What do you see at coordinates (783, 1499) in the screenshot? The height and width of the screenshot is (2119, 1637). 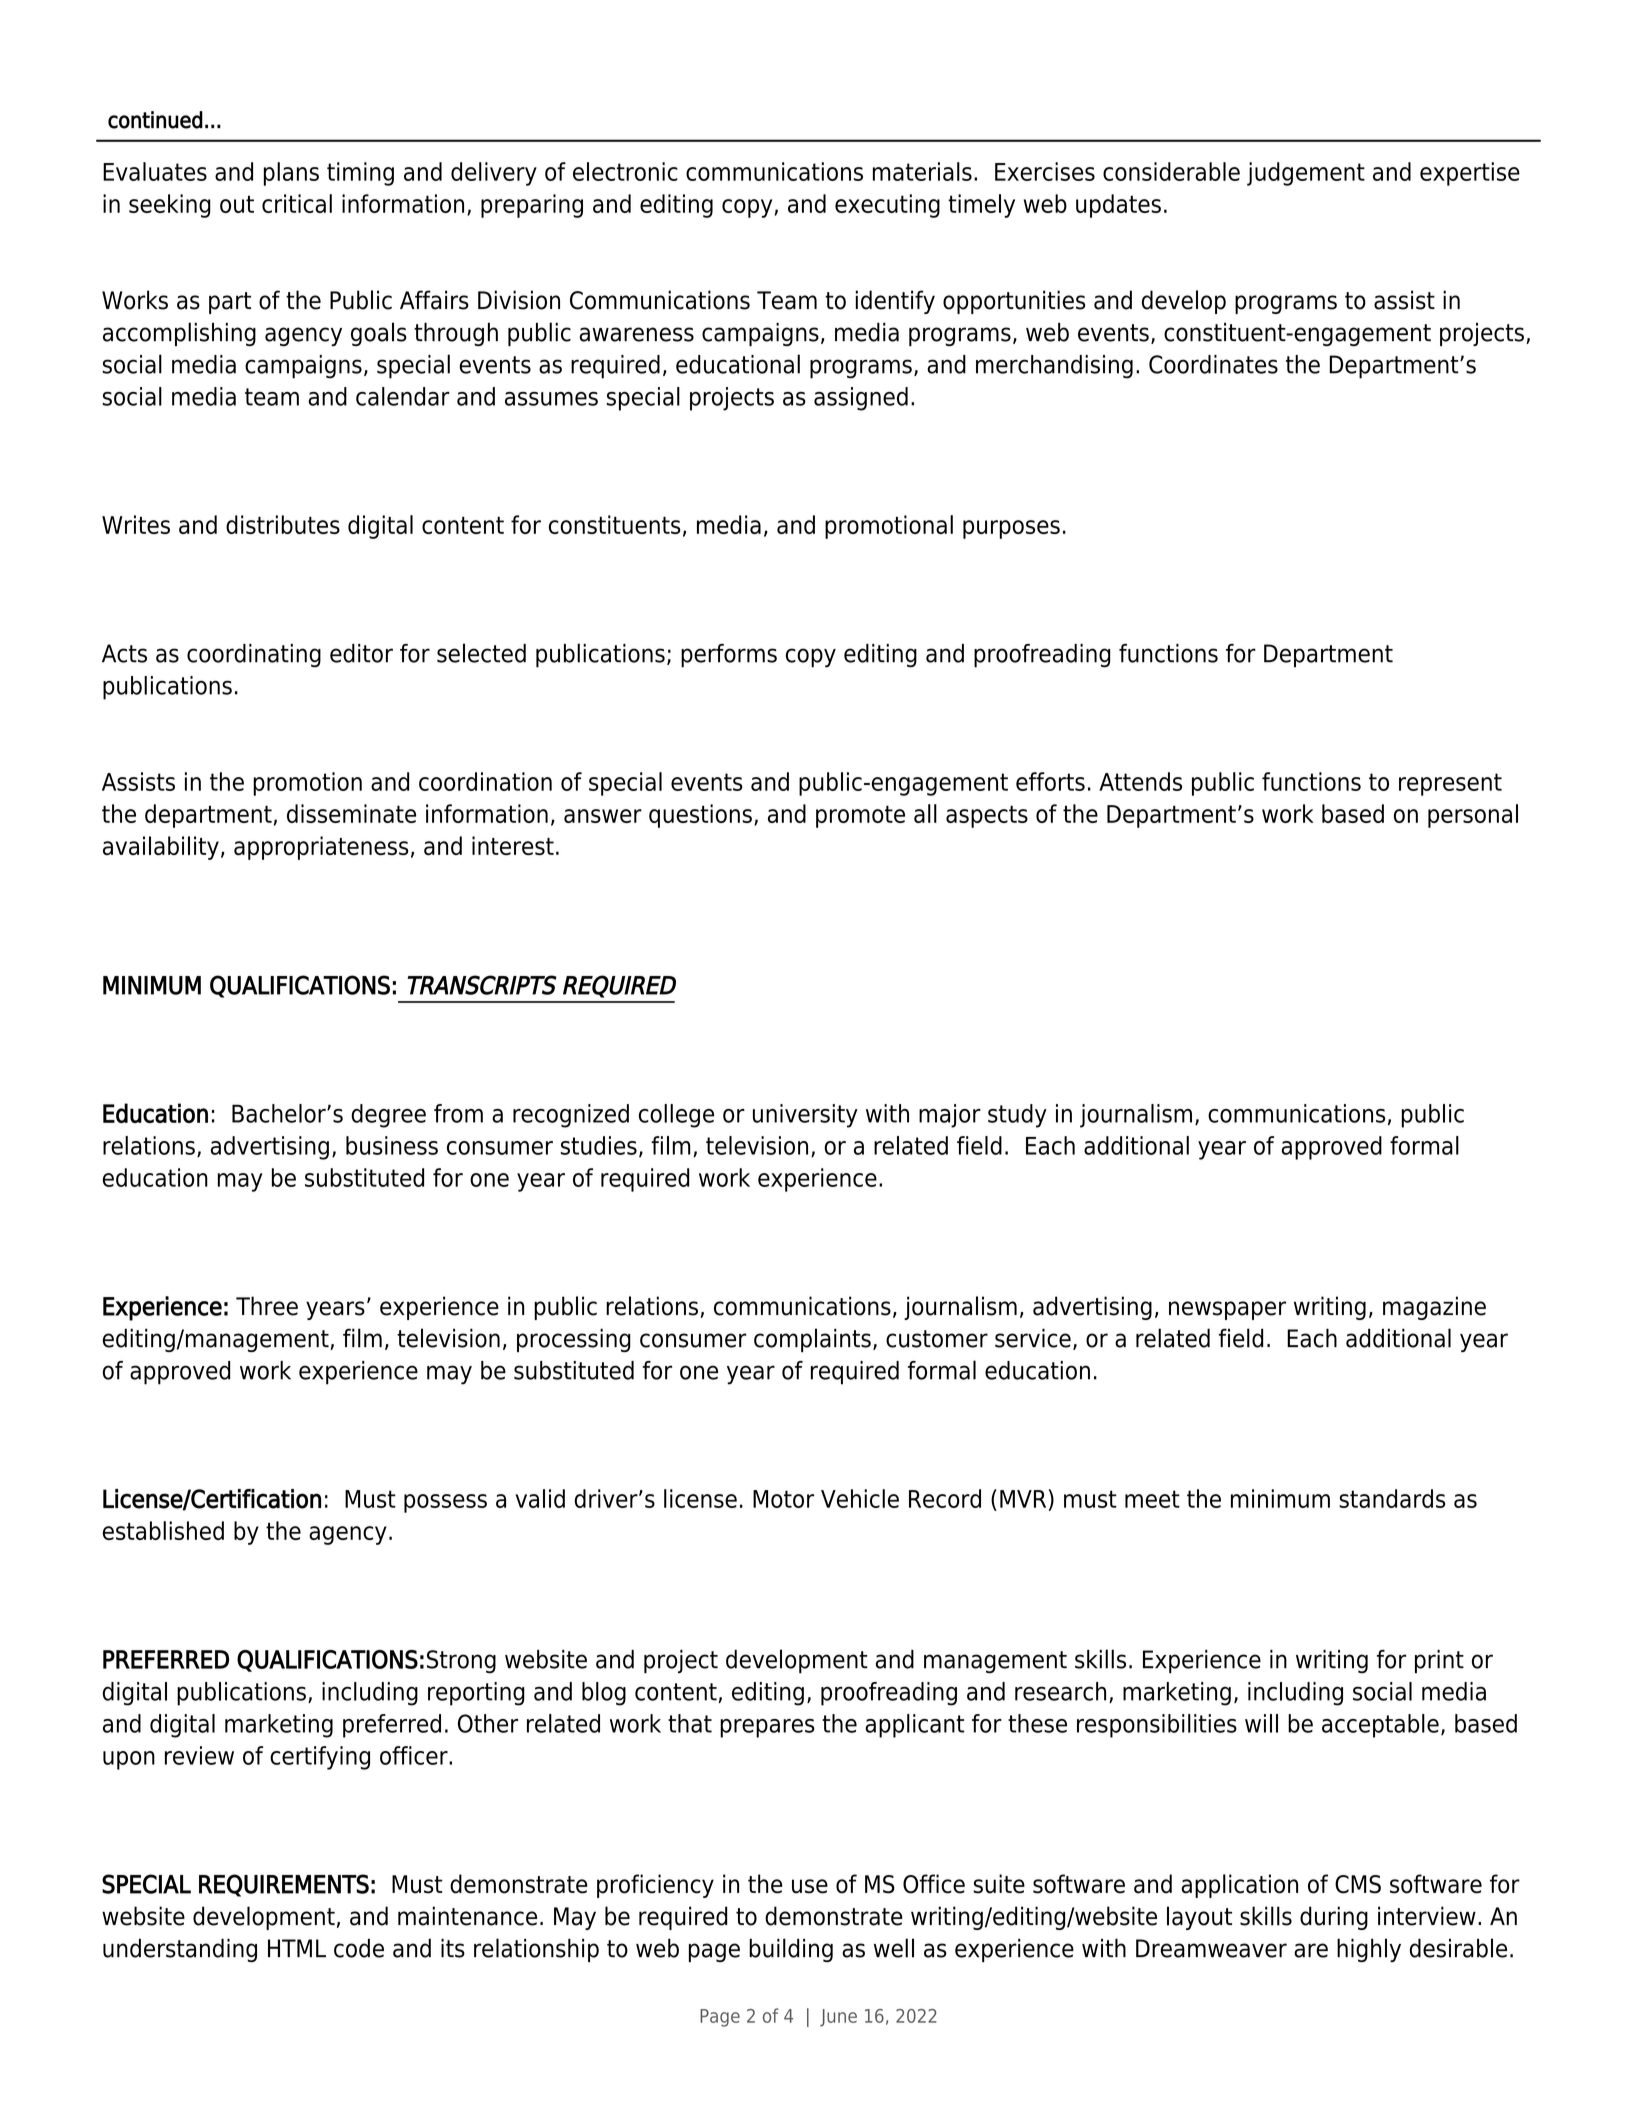 I see `Motor` at bounding box center [783, 1499].
